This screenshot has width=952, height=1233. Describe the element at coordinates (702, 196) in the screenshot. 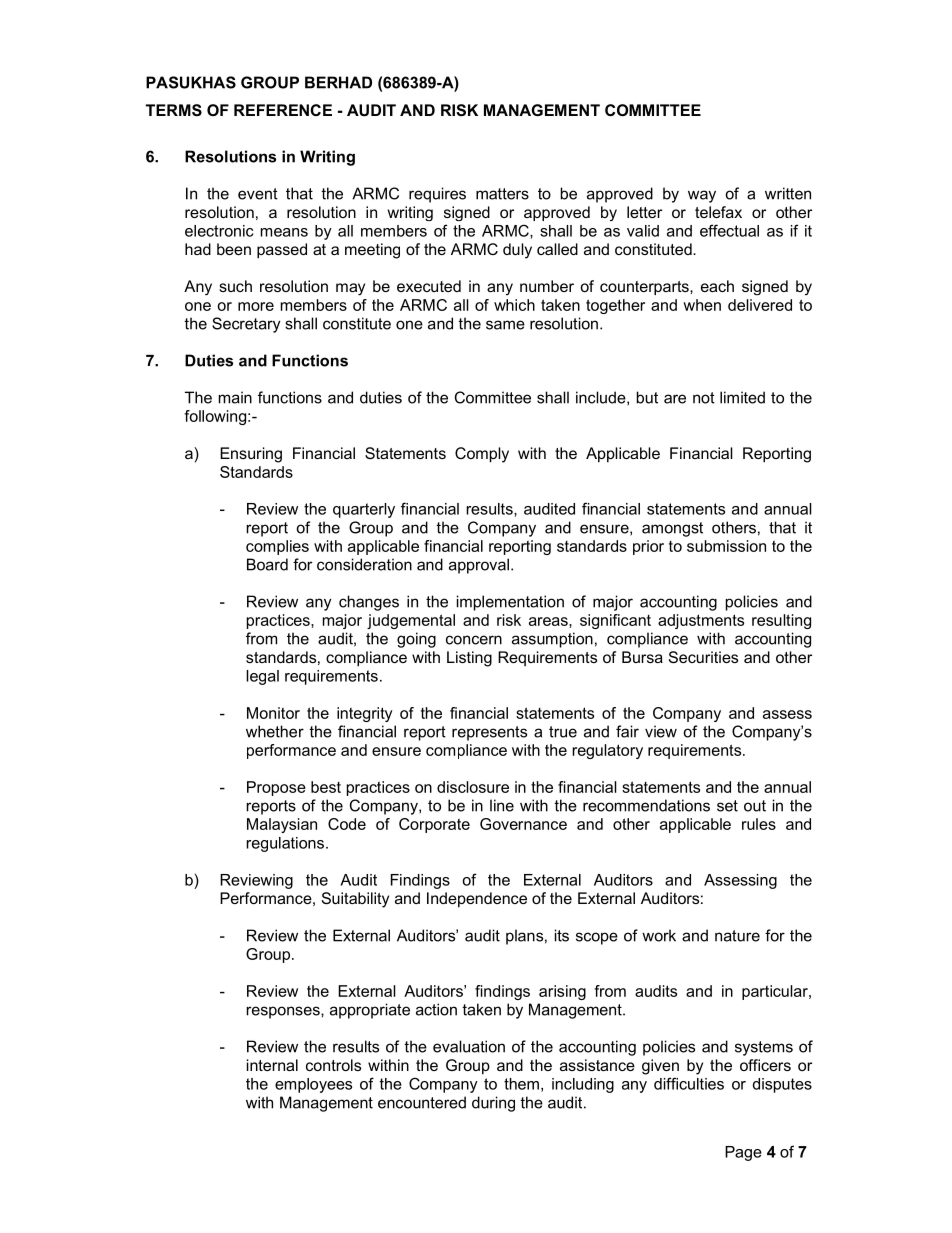

I see `way` at that location.
